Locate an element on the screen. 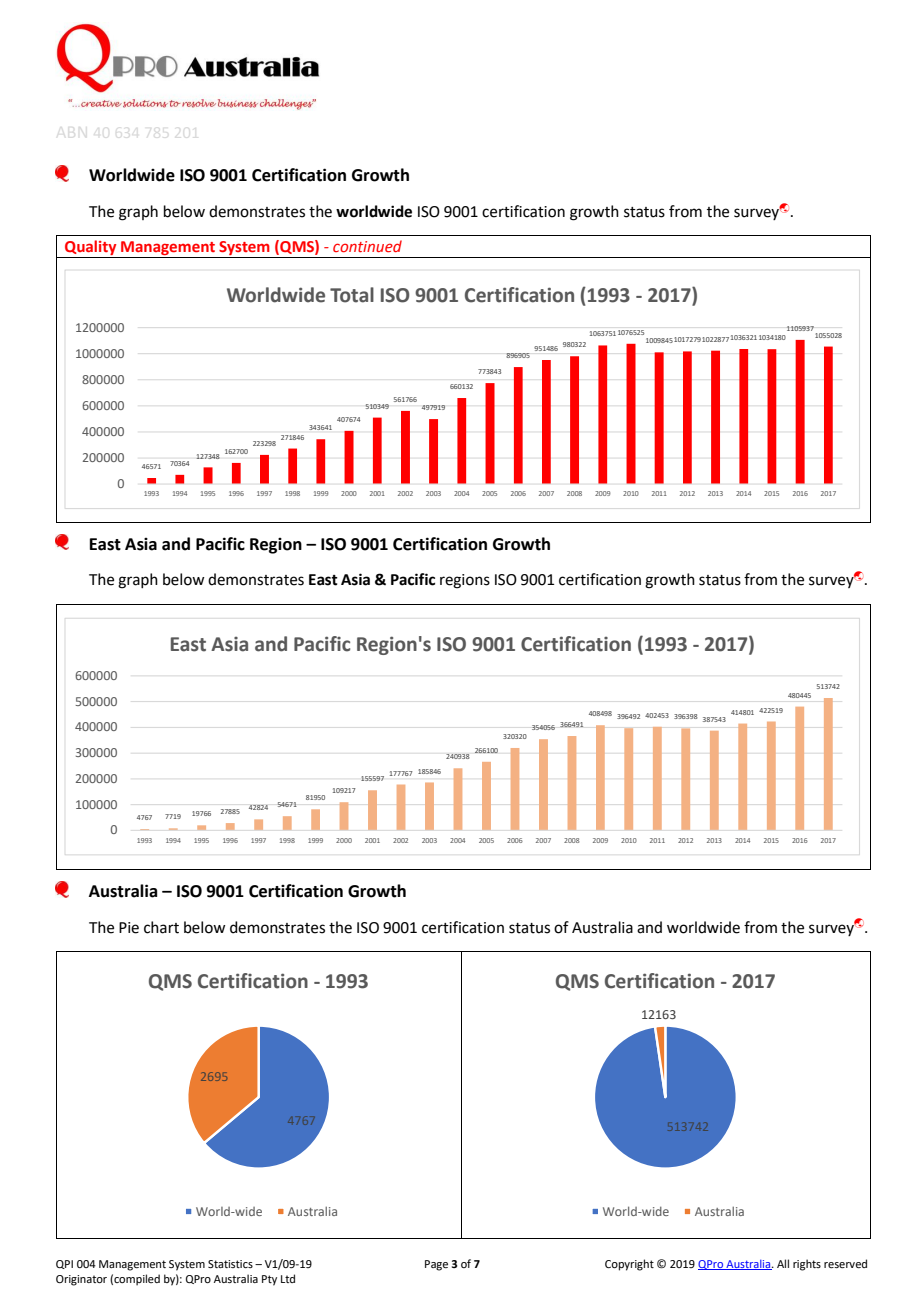 This screenshot has width=924, height=1308. Page is located at coordinates (436, 1265).
